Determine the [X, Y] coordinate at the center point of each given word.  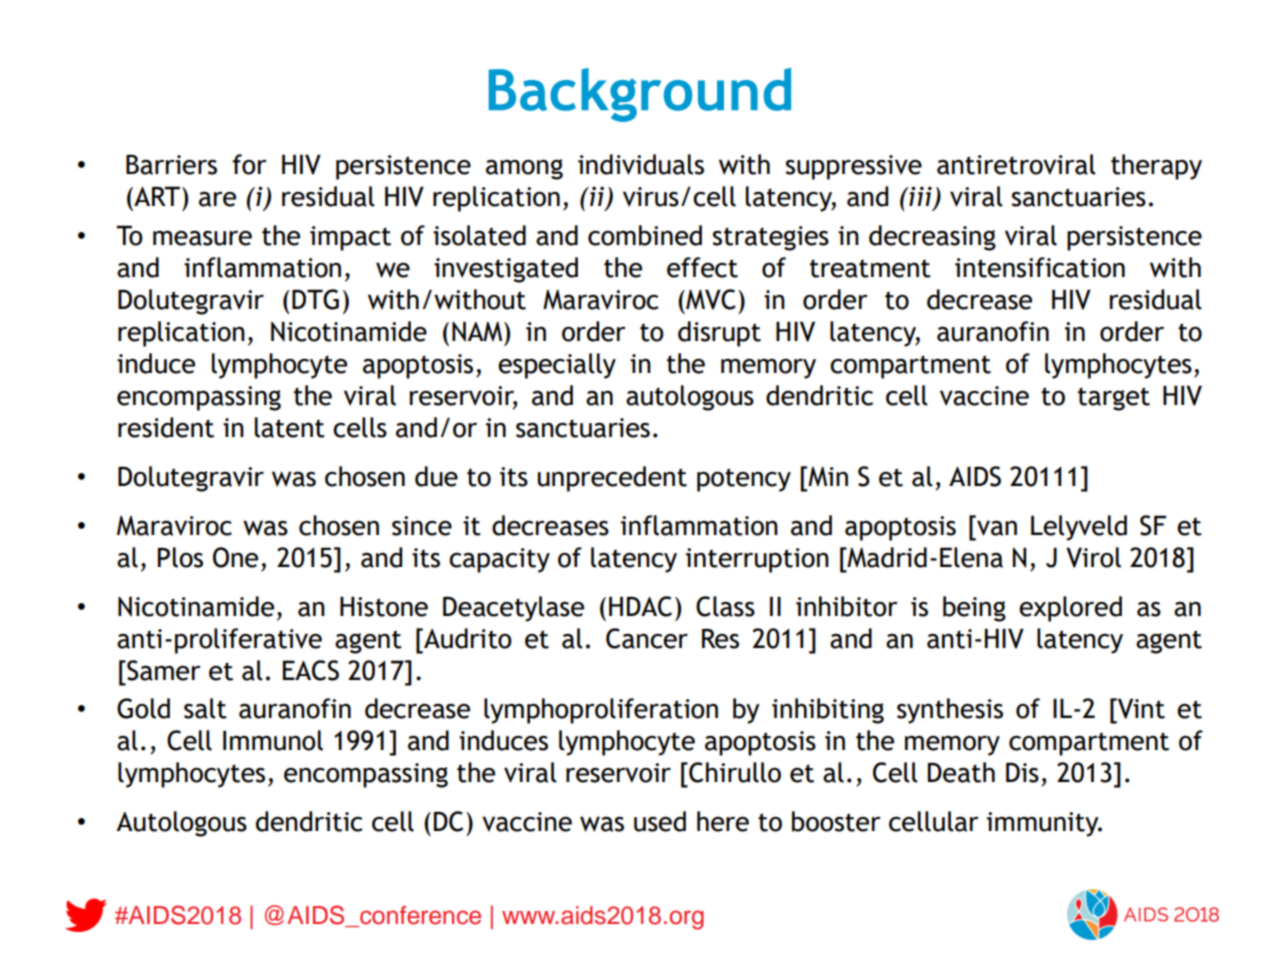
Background [640, 95]
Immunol [273, 740]
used [660, 821]
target [1114, 399]
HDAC [640, 606]
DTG [315, 299]
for [249, 164]
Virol [1093, 557]
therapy [1156, 167]
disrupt [719, 334]
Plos [180, 557]
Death [961, 772]
